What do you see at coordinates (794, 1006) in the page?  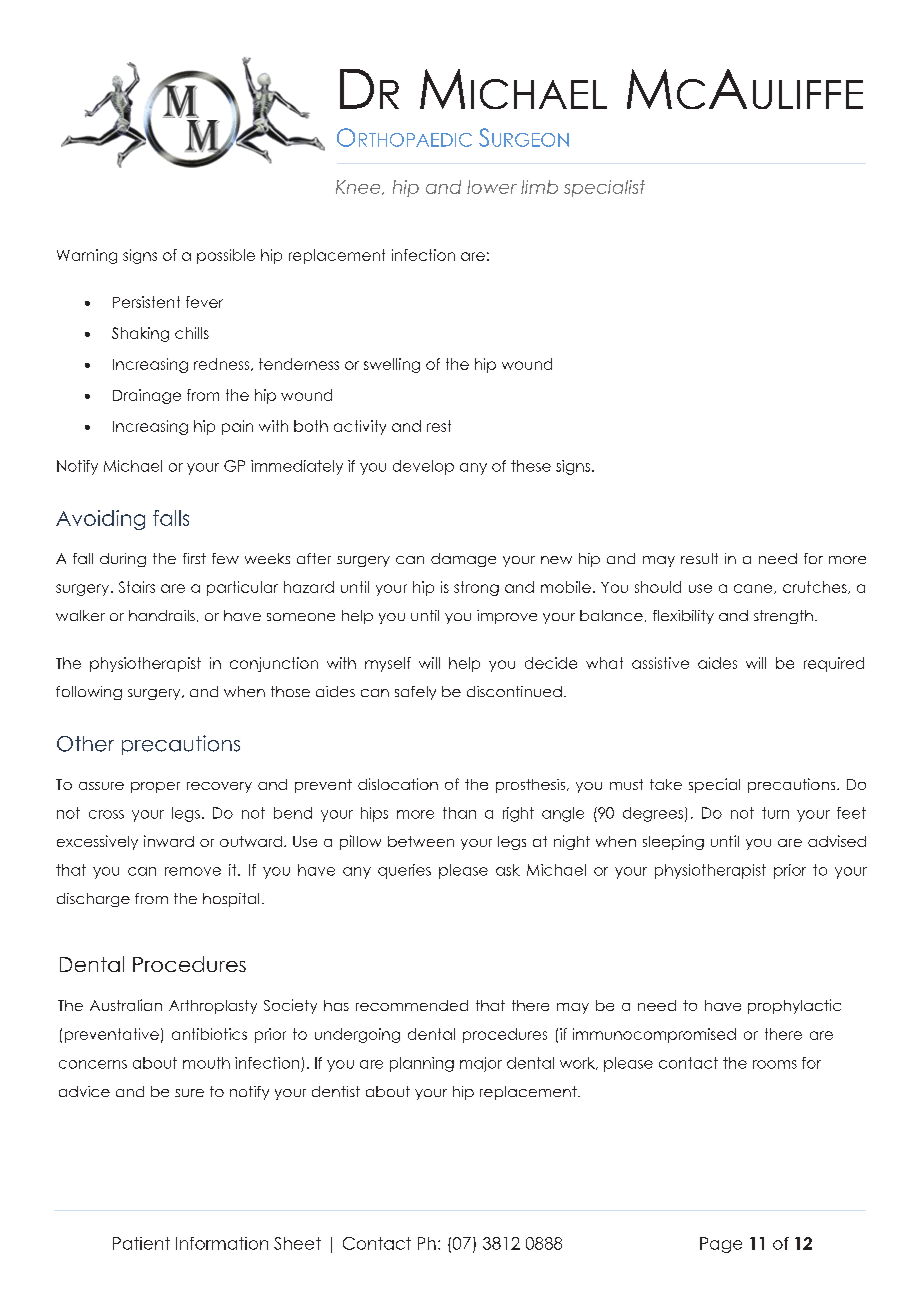 I see `prophylactic` at bounding box center [794, 1006].
